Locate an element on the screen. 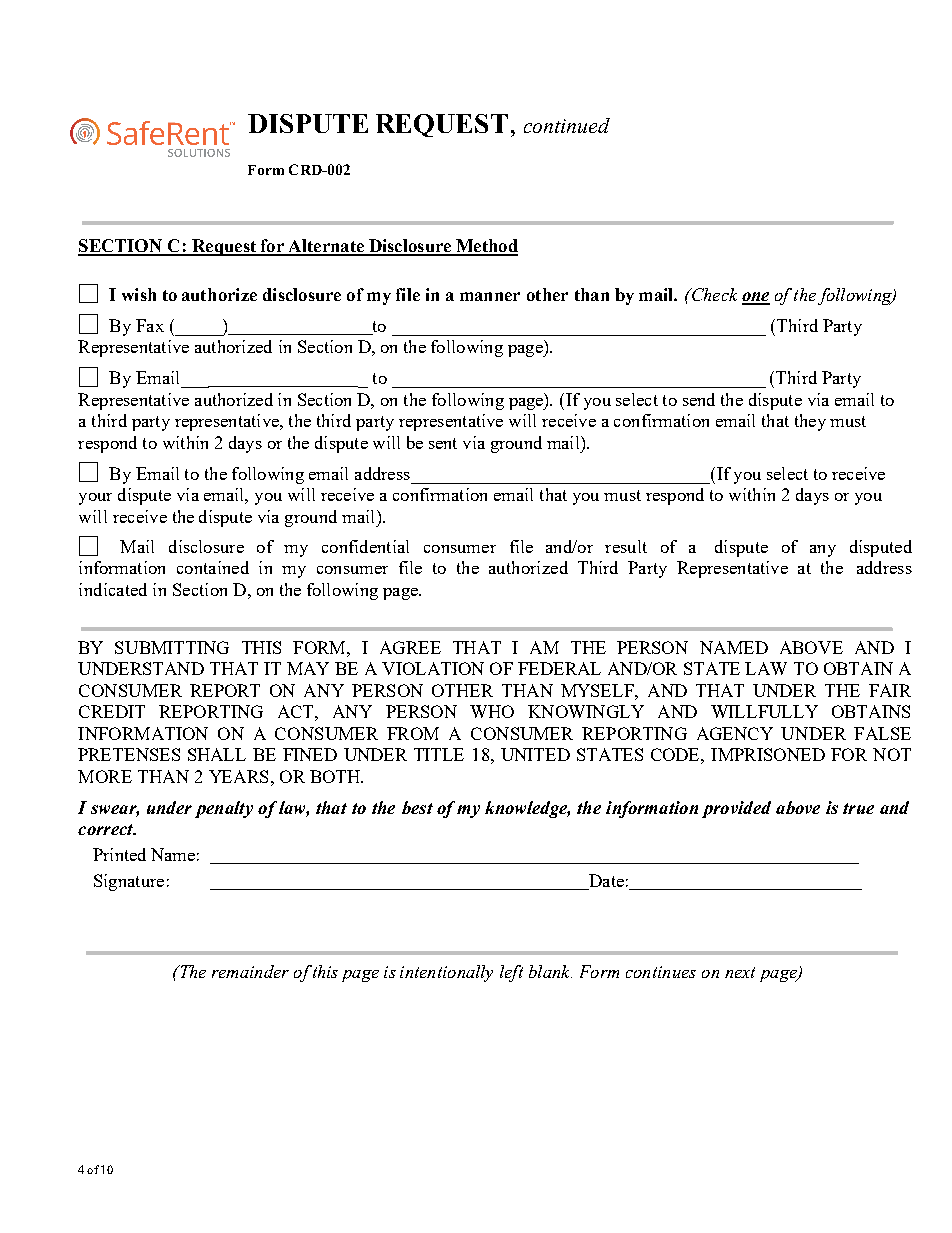 The height and width of the screenshot is (1233, 952). left is located at coordinates (511, 973).
